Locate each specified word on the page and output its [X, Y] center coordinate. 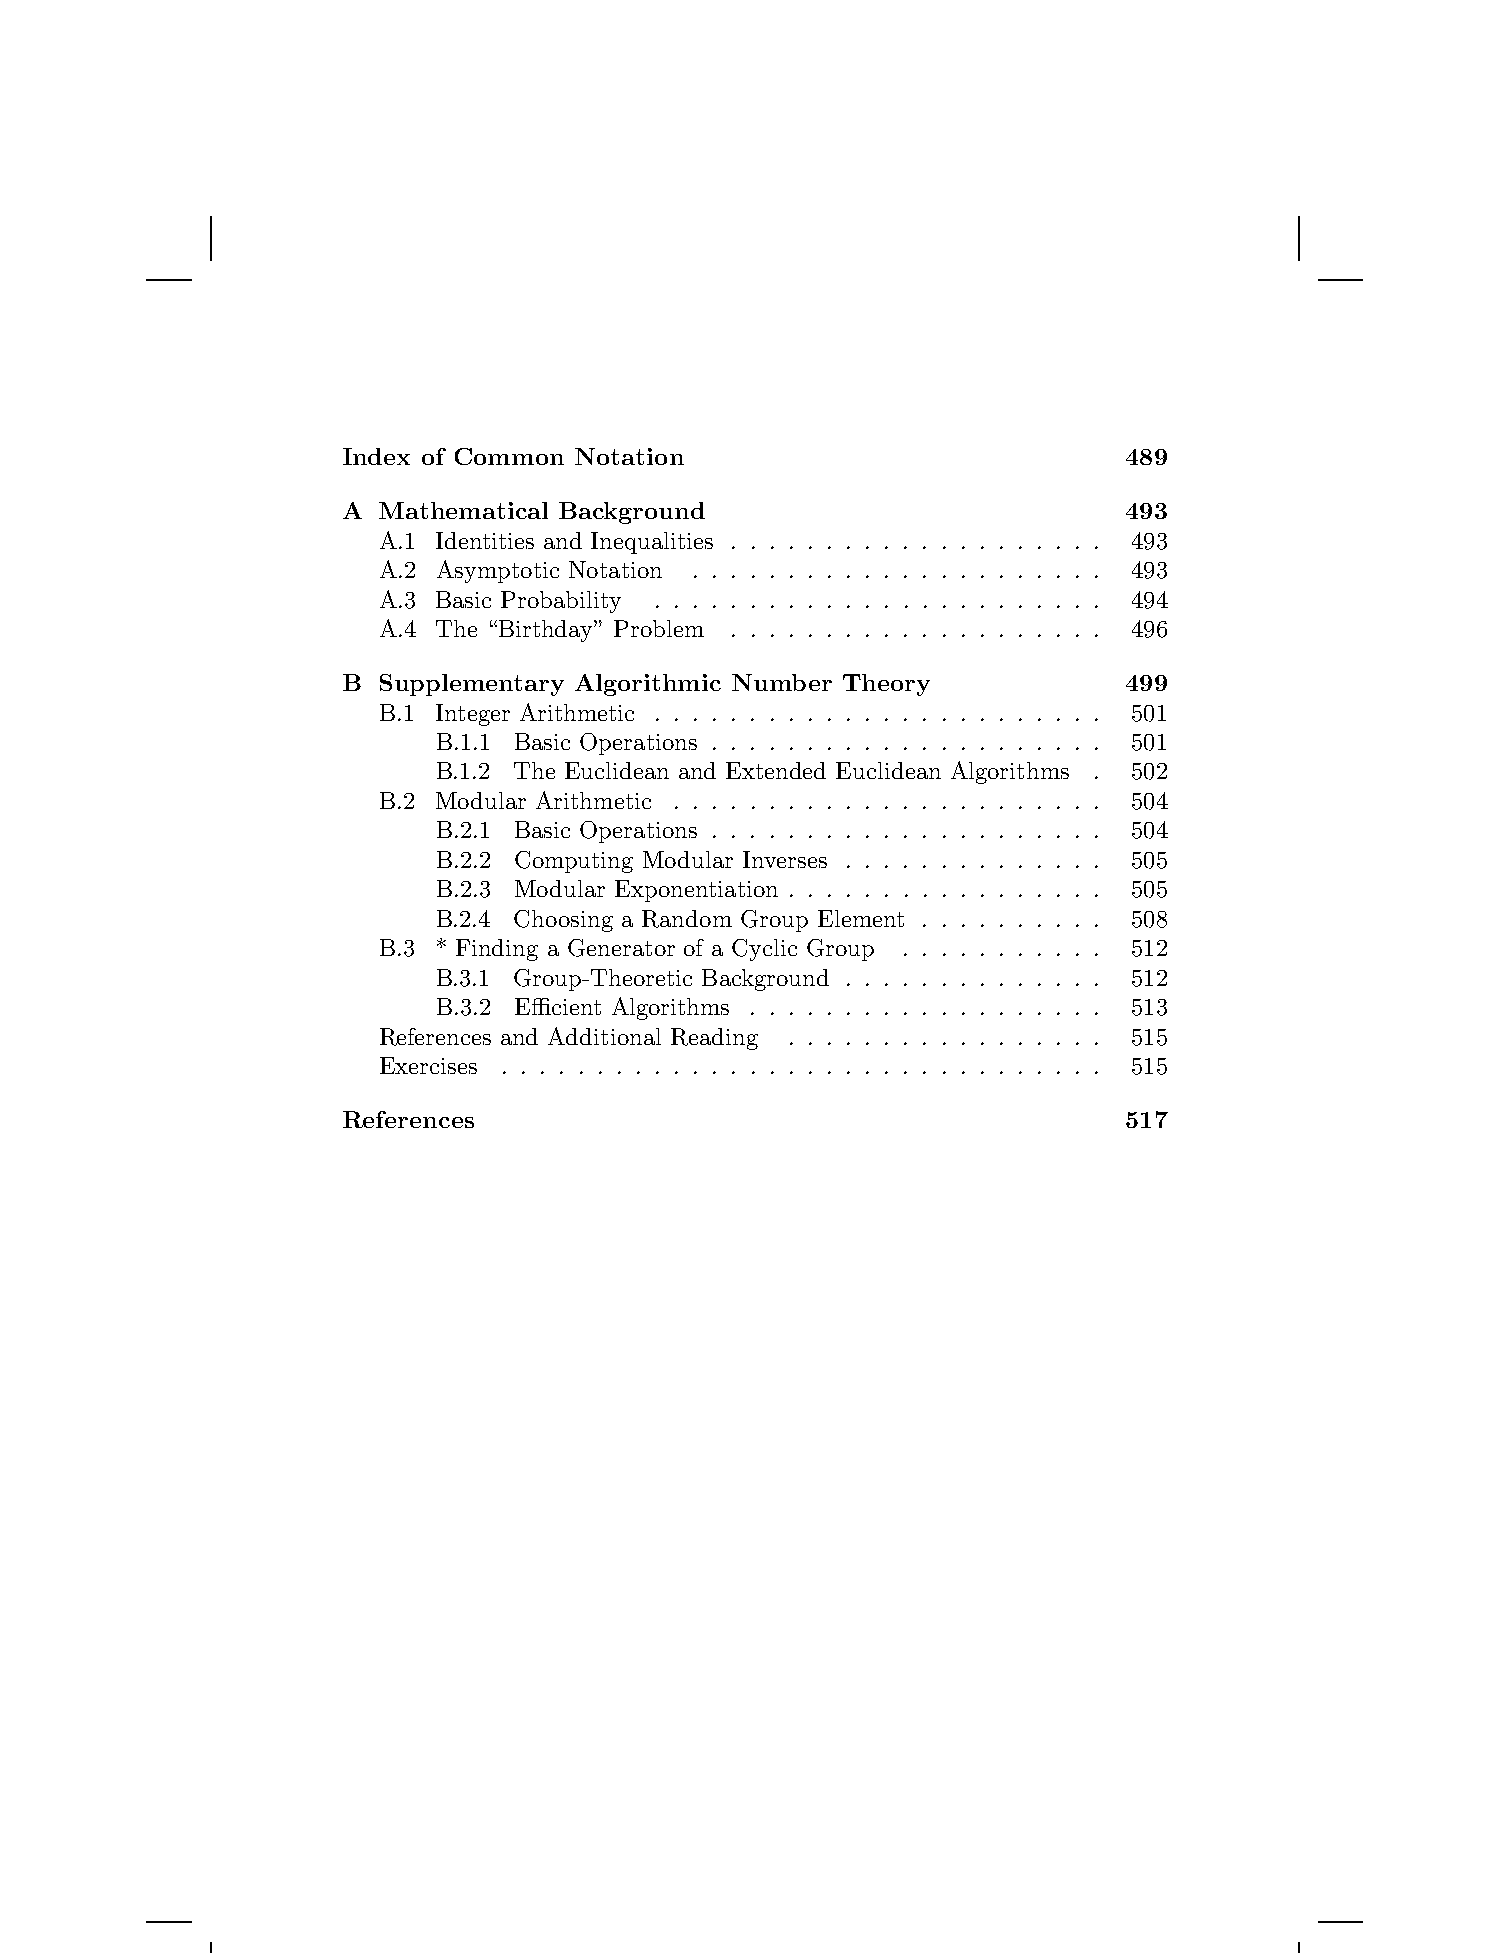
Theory [886, 685]
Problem [659, 628]
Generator [621, 948]
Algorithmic [648, 685]
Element [861, 918]
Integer [473, 715]
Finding [497, 950]
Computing [574, 862]
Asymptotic [498, 571]
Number [782, 682]
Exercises [428, 1065]
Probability [561, 602]
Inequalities [652, 543]
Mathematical [463, 510]
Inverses [785, 859]
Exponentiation [696, 891]
